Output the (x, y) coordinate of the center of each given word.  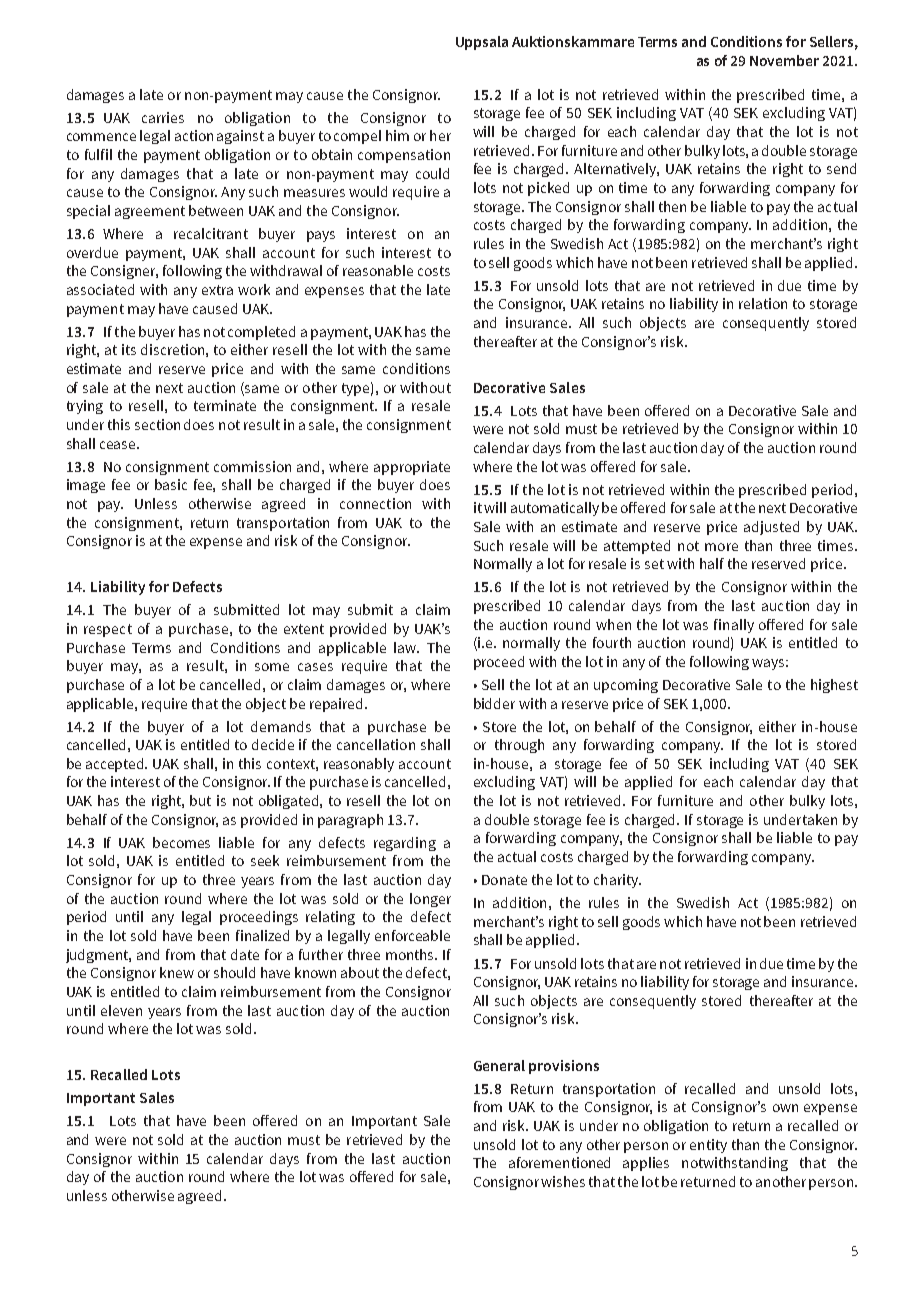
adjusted (771, 528)
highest (834, 686)
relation (763, 303)
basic (171, 484)
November (784, 60)
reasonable (378, 270)
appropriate (412, 468)
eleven (121, 1010)
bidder (494, 703)
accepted (116, 765)
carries (163, 117)
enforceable (412, 935)
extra (217, 290)
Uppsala (482, 43)
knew (177, 972)
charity (617, 881)
